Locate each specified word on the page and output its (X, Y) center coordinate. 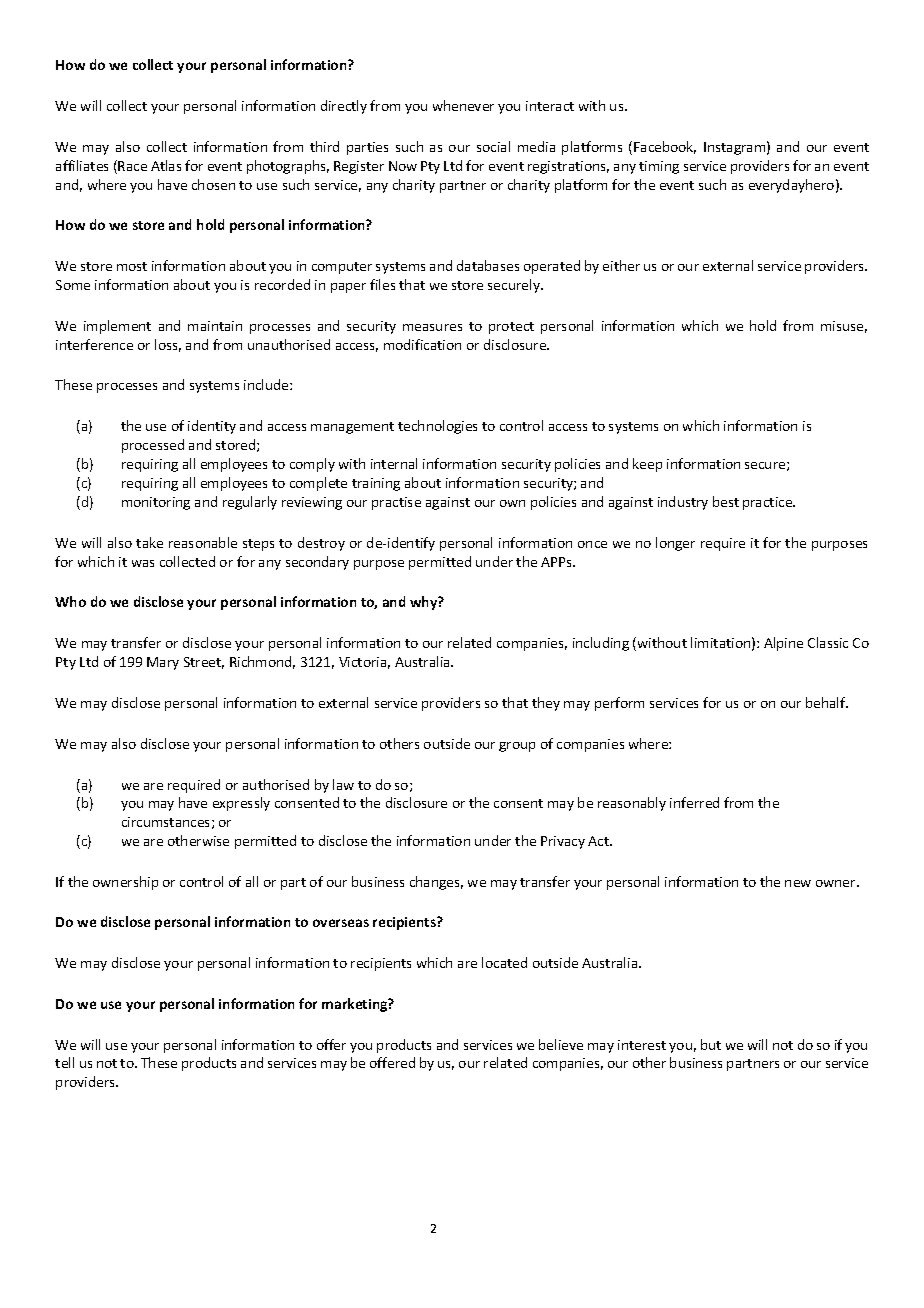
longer (675, 544)
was (143, 563)
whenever (463, 105)
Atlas (166, 165)
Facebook (665, 147)
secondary (317, 563)
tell (64, 1062)
